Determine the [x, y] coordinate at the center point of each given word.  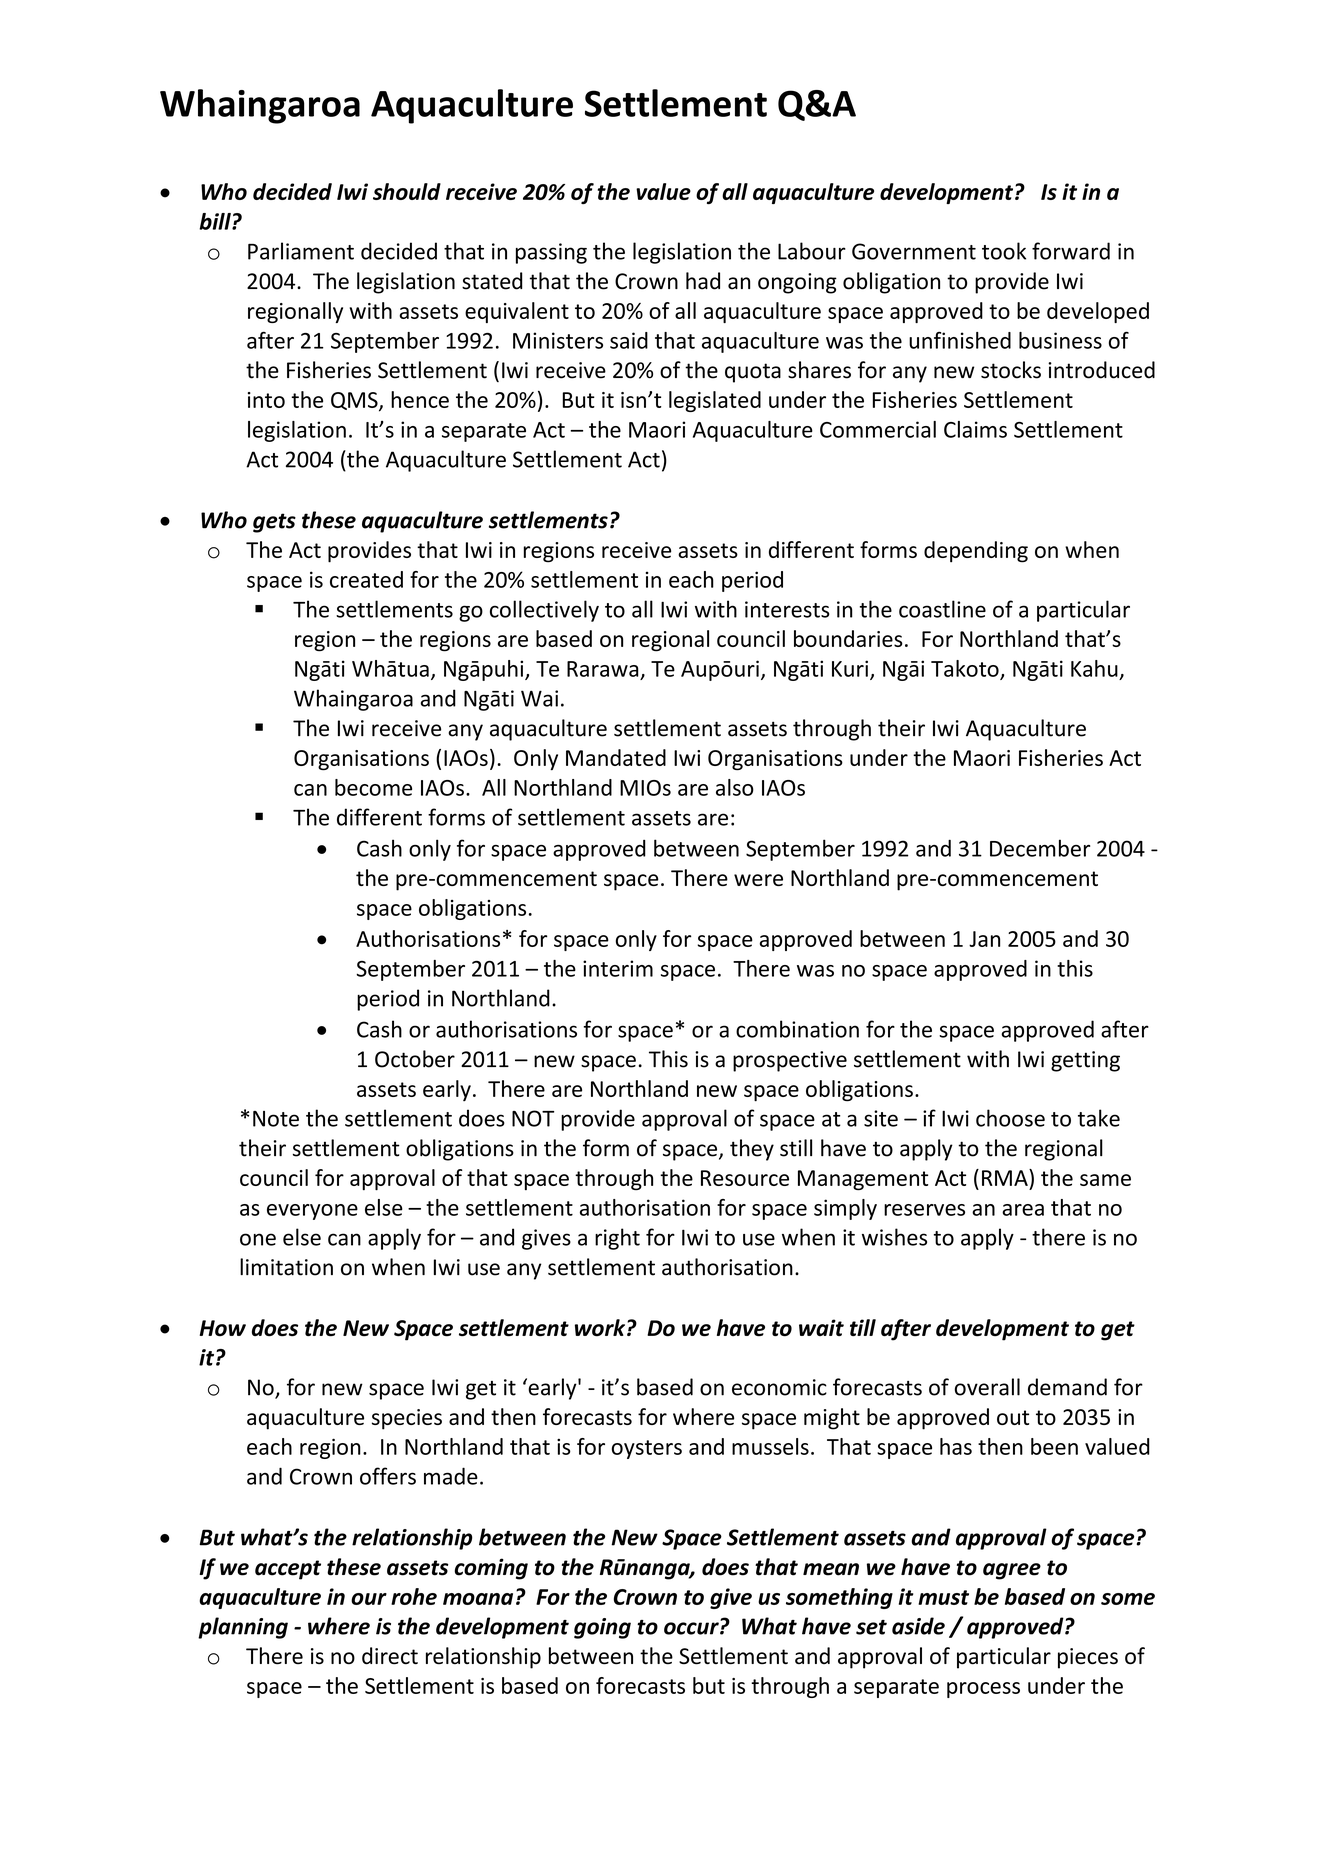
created [366, 579]
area [1023, 1210]
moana [478, 1599]
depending [976, 552]
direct [390, 1656]
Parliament [301, 251]
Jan [984, 939]
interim [618, 968]
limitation [286, 1267]
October [415, 1059]
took [1004, 251]
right [617, 1239]
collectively [544, 611]
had [703, 281]
